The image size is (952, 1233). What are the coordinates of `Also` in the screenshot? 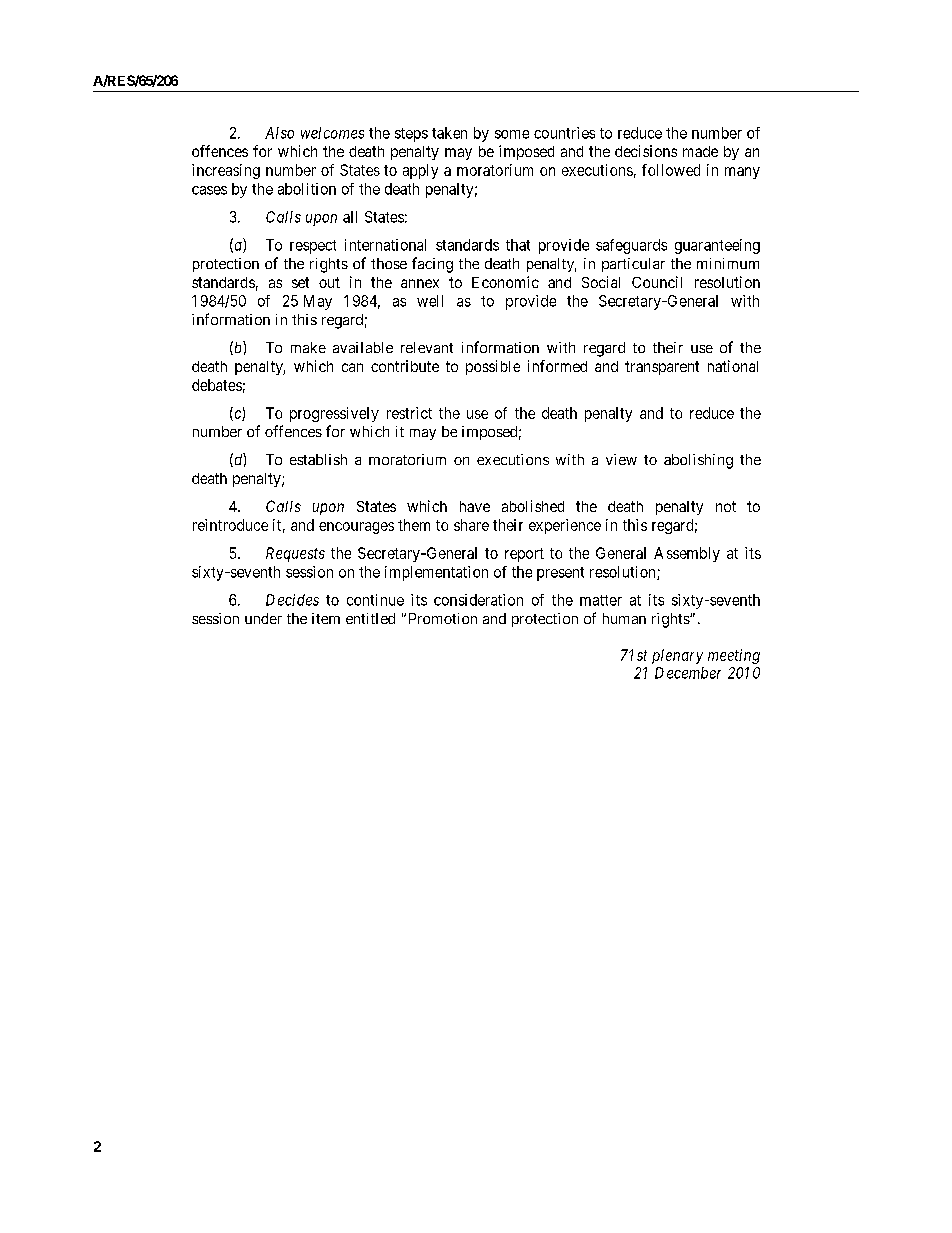 It's located at (279, 133).
